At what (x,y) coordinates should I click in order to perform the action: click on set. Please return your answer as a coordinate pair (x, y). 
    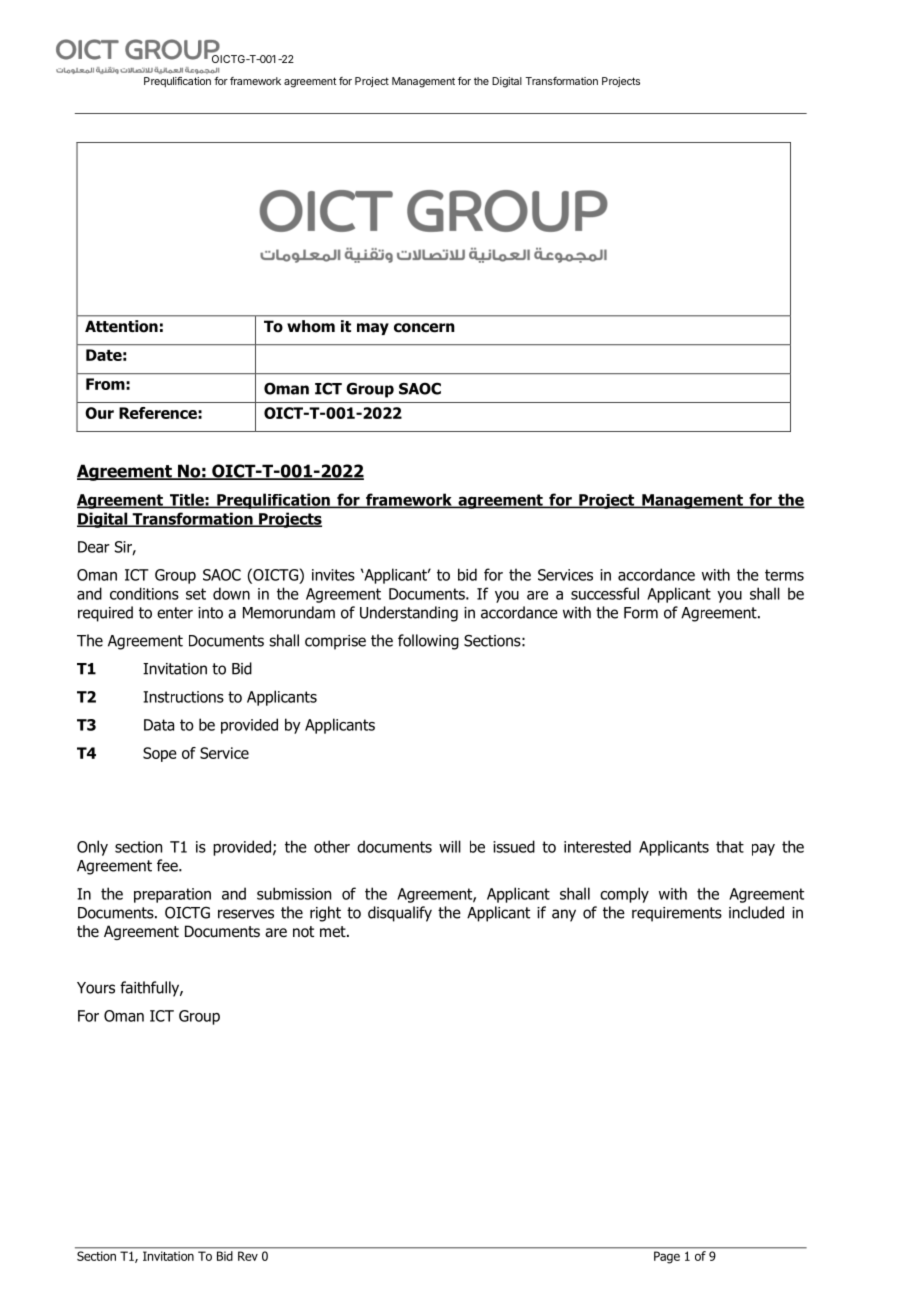
    Looking at the image, I should click on (196, 594).
